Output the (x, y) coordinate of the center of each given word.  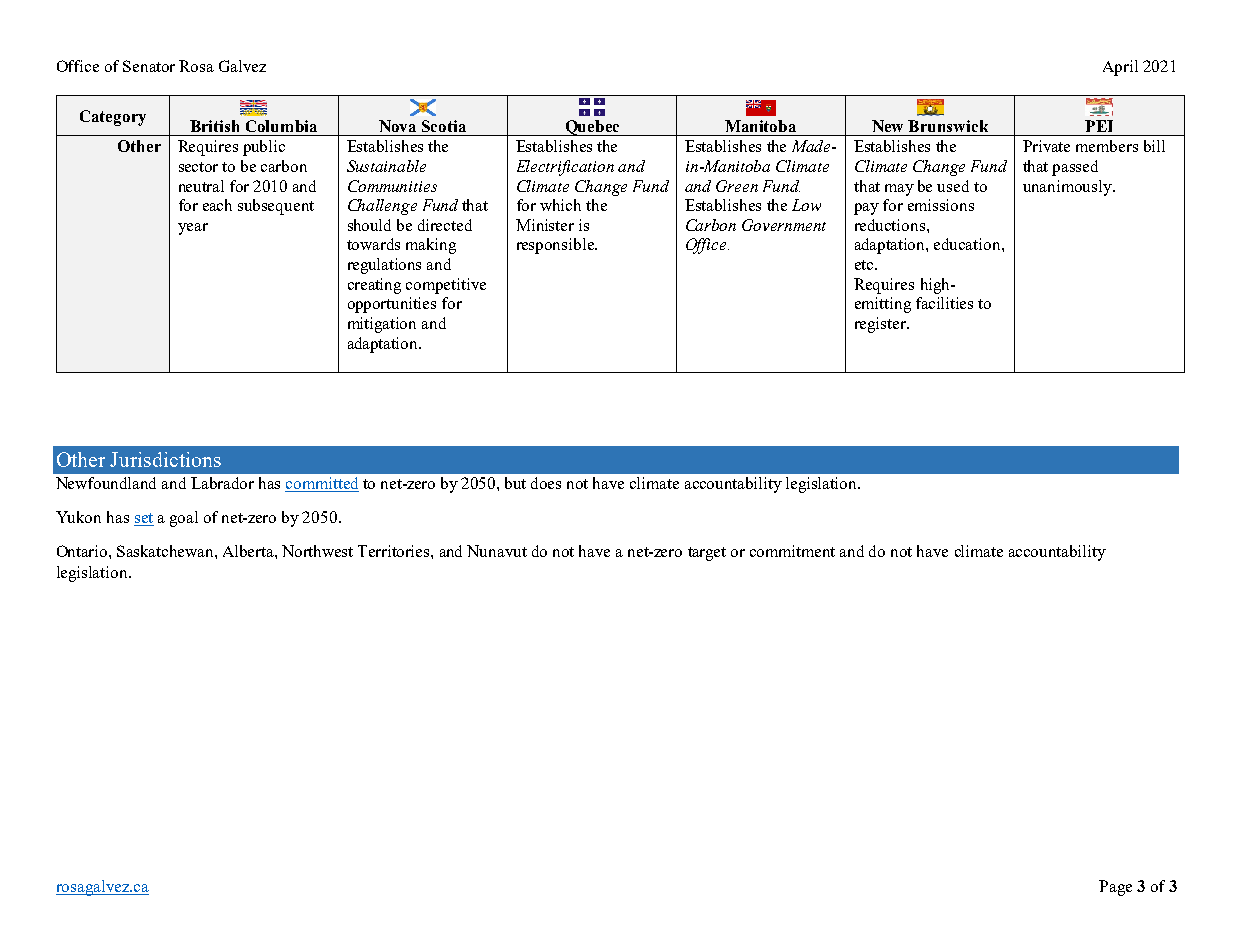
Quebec (592, 128)
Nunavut (497, 551)
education (968, 244)
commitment (792, 551)
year (193, 229)
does (546, 483)
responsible (556, 246)
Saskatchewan (166, 551)
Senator (149, 66)
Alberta (249, 551)
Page (1115, 888)
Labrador (222, 483)
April (1120, 68)
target (707, 554)
